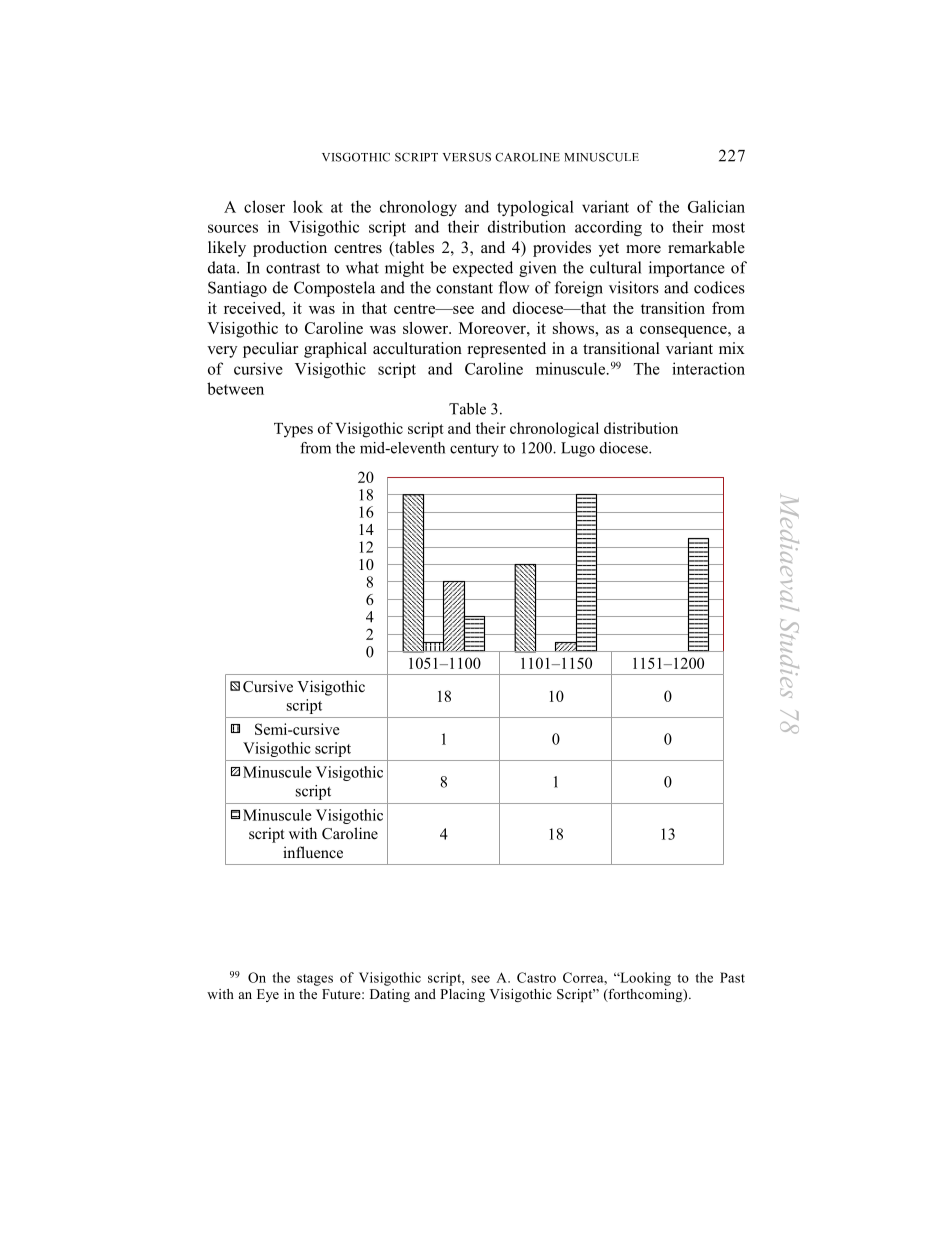 Image resolution: width=952 pixels, height=1233 pixels. Describe the element at coordinates (462, 995) in the document. I see `Placing` at that location.
